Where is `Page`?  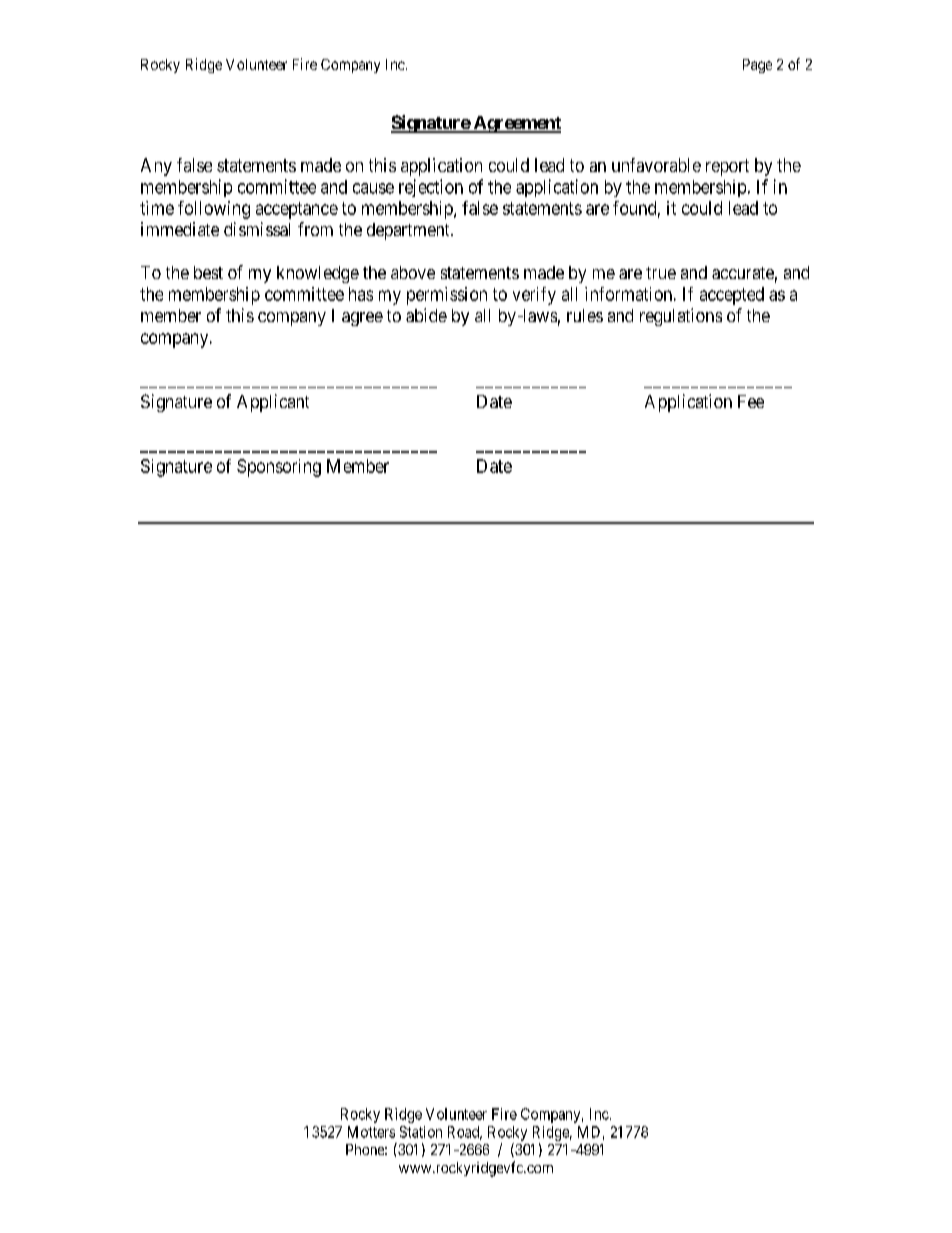 Page is located at coordinates (757, 66).
